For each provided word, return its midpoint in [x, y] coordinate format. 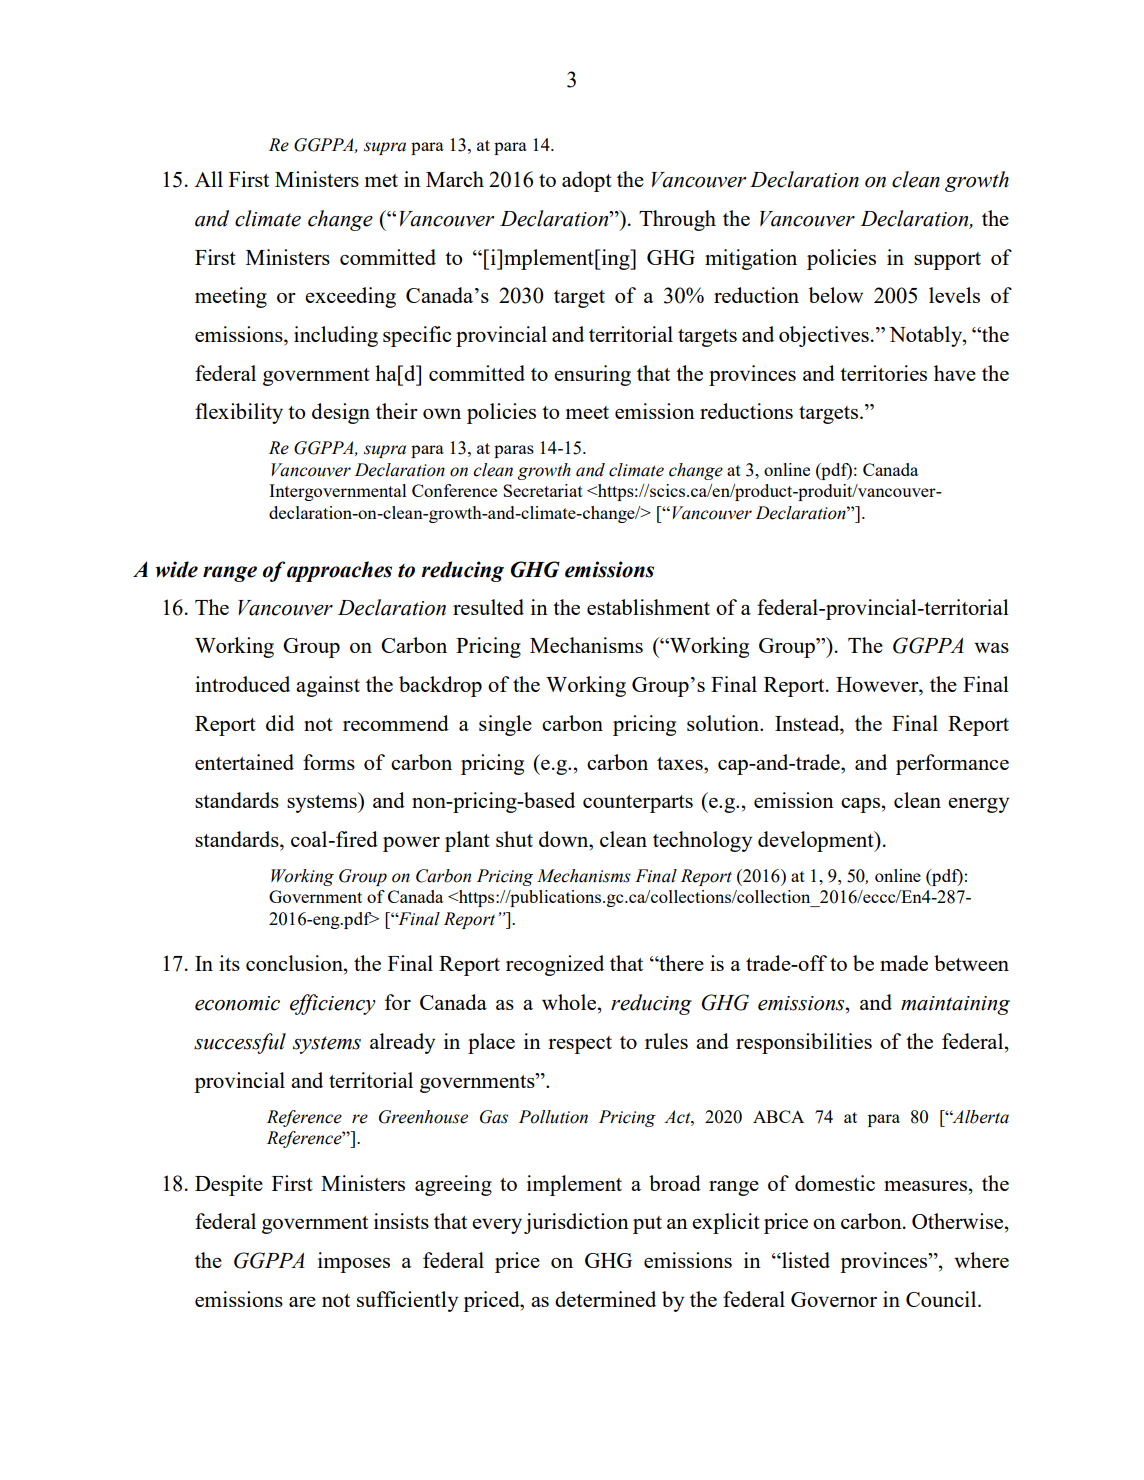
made [904, 963]
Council [942, 1299]
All [209, 179]
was [991, 648]
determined [605, 1299]
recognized [555, 965]
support [947, 261]
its [229, 963]
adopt [587, 181]
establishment [648, 607]
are [302, 1302]
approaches [339, 571]
